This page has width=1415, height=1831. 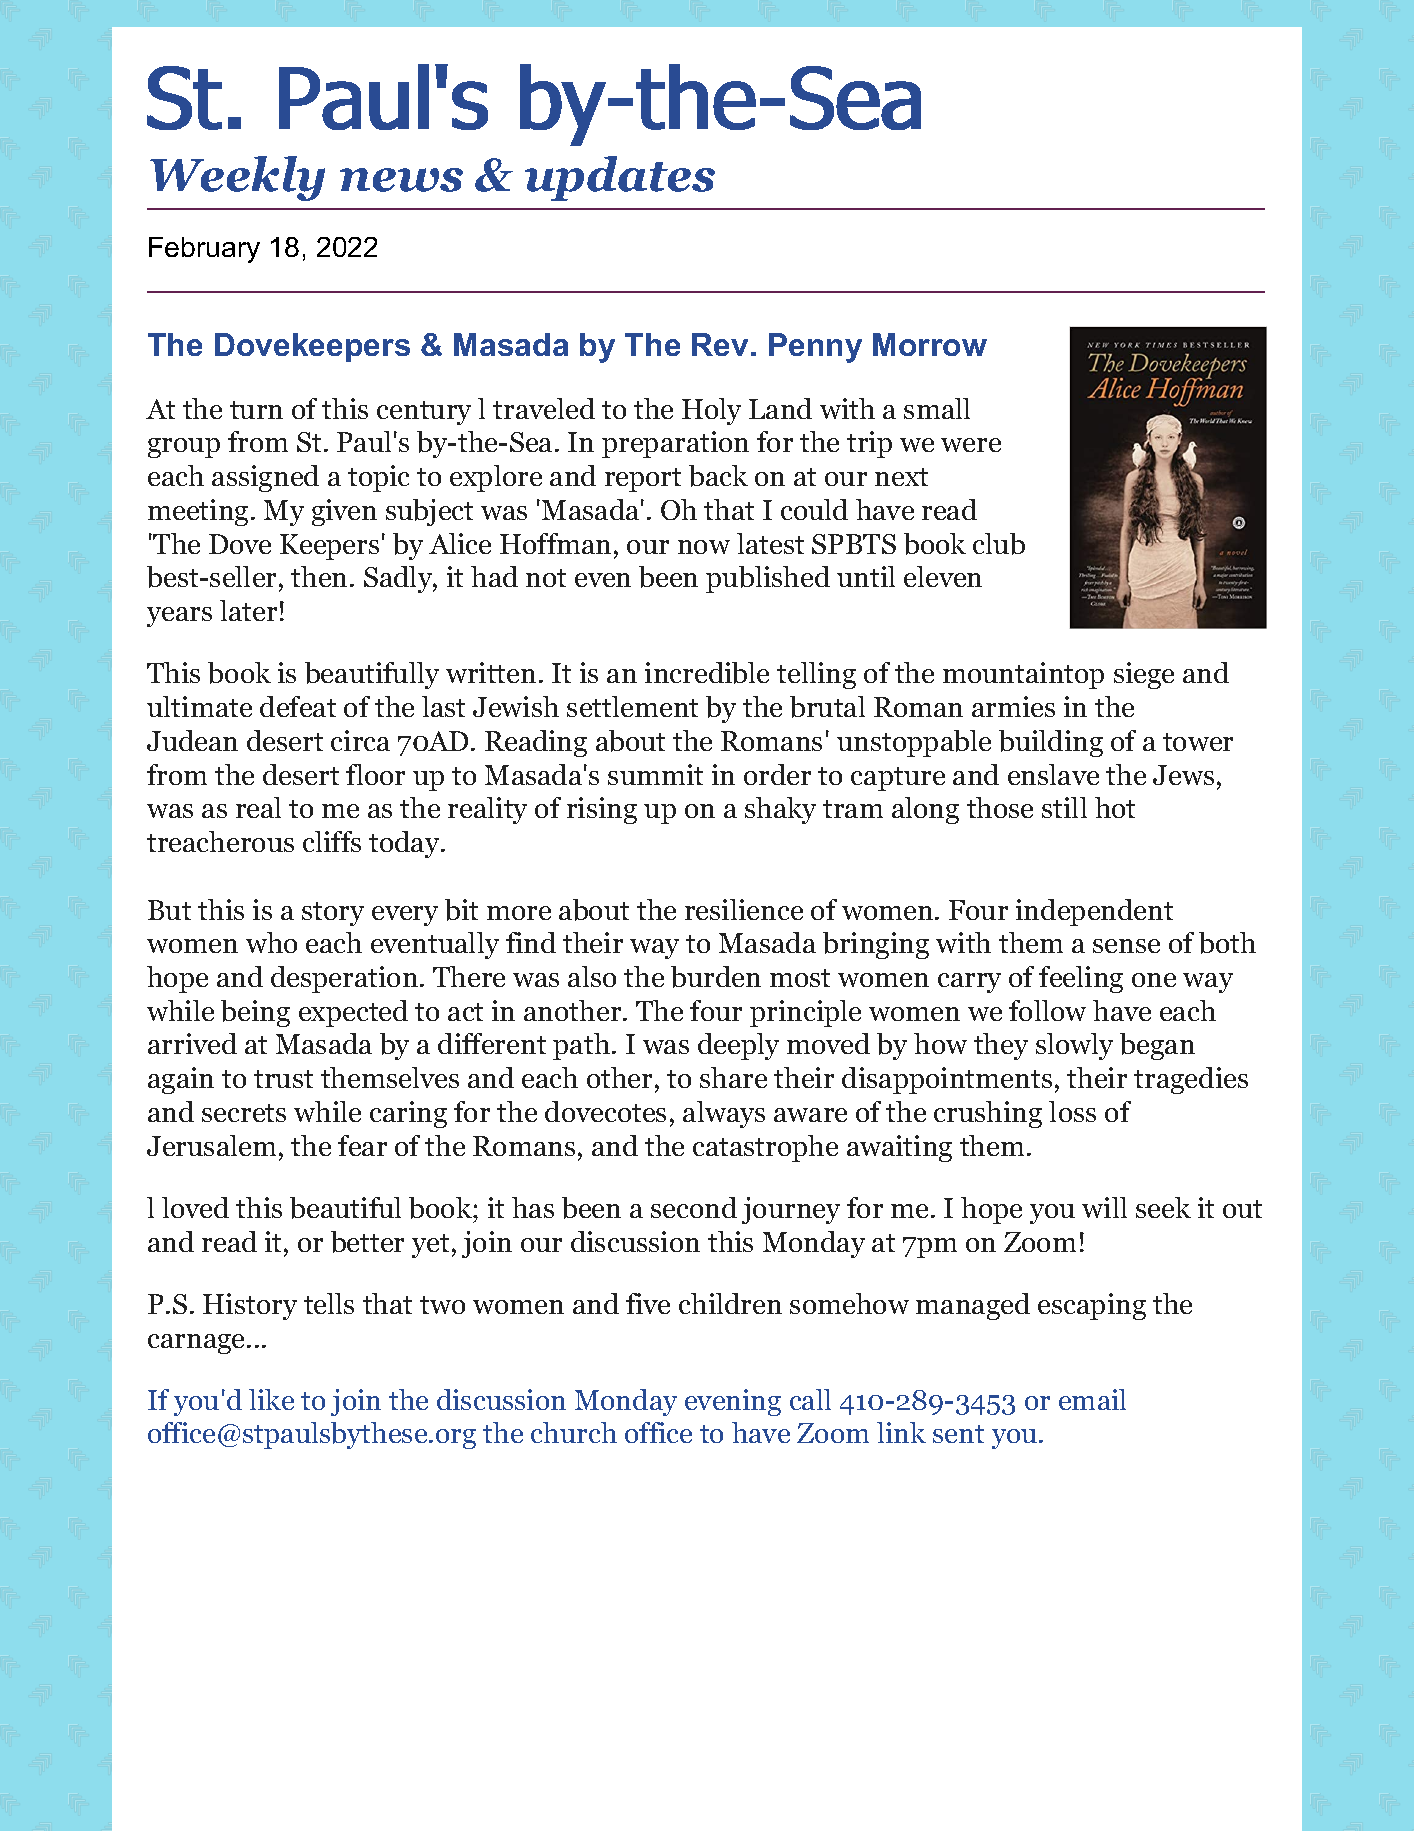 What do you see at coordinates (620, 178) in the page?
I see `updates` at bounding box center [620, 178].
